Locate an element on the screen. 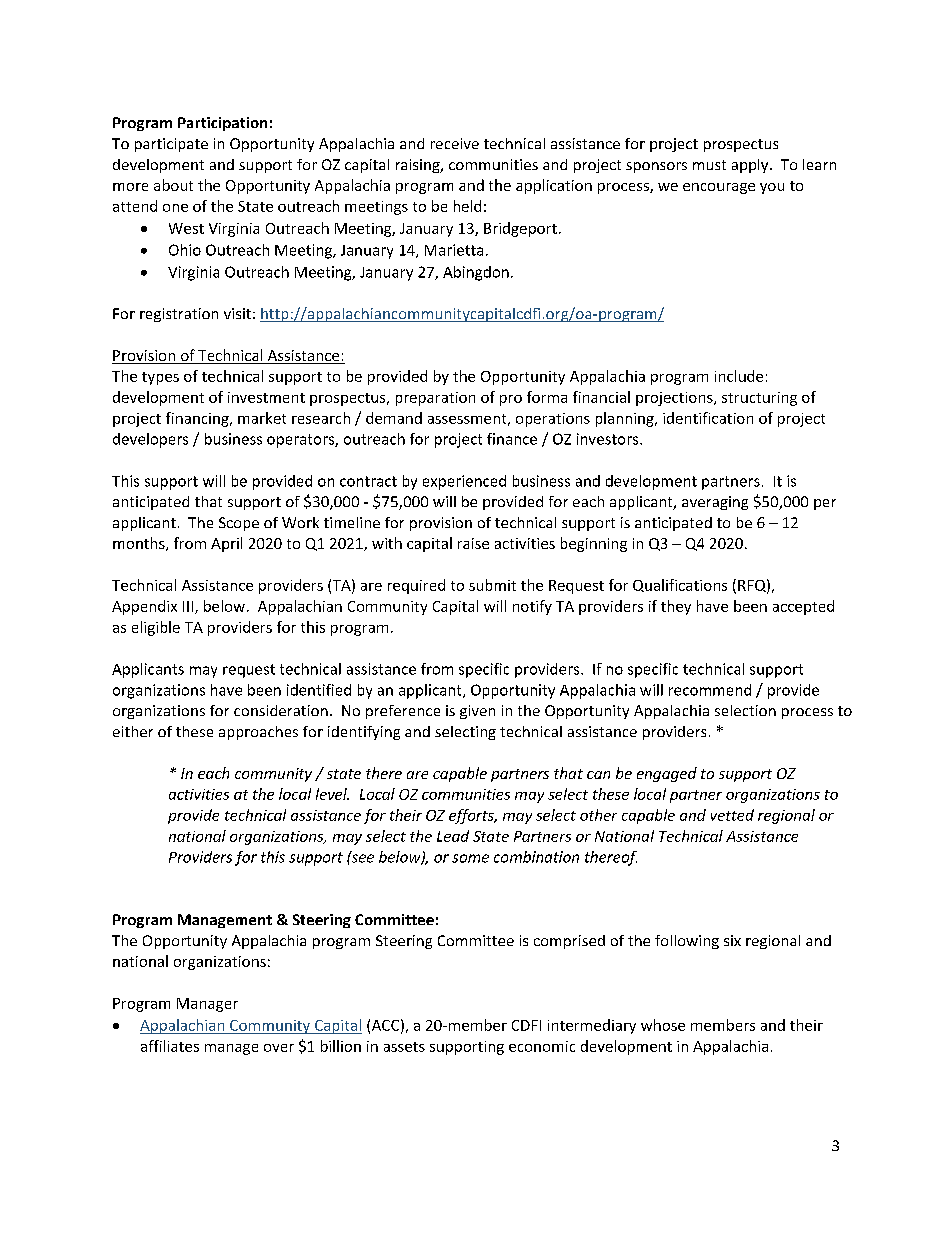 This screenshot has height=1233, width=952. economic is located at coordinates (542, 1046).
